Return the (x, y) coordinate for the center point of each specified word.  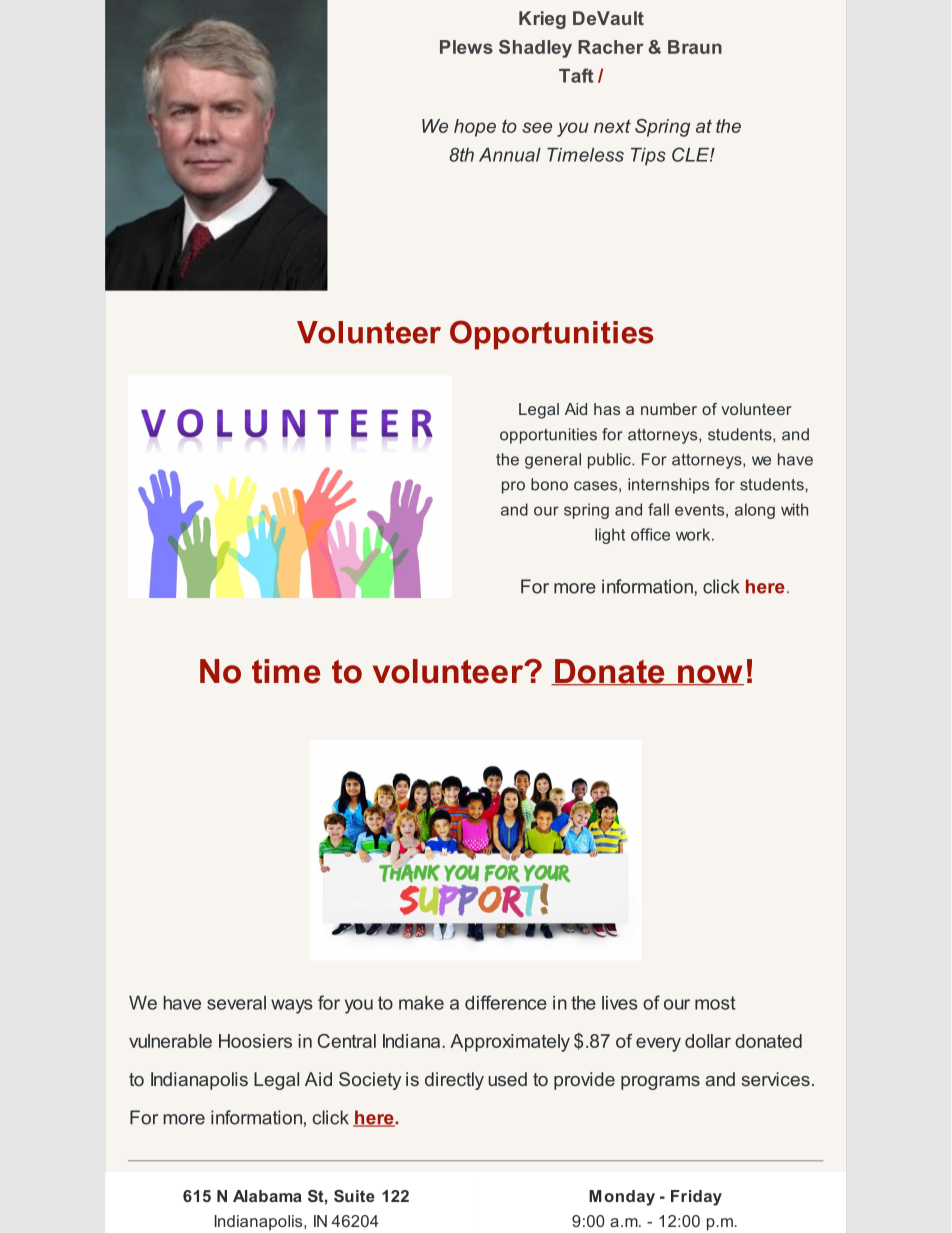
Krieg (542, 20)
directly (454, 1081)
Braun (695, 47)
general (553, 461)
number (669, 409)
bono (549, 484)
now (710, 675)
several (236, 1003)
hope (475, 128)
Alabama (267, 1196)
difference (506, 1002)
